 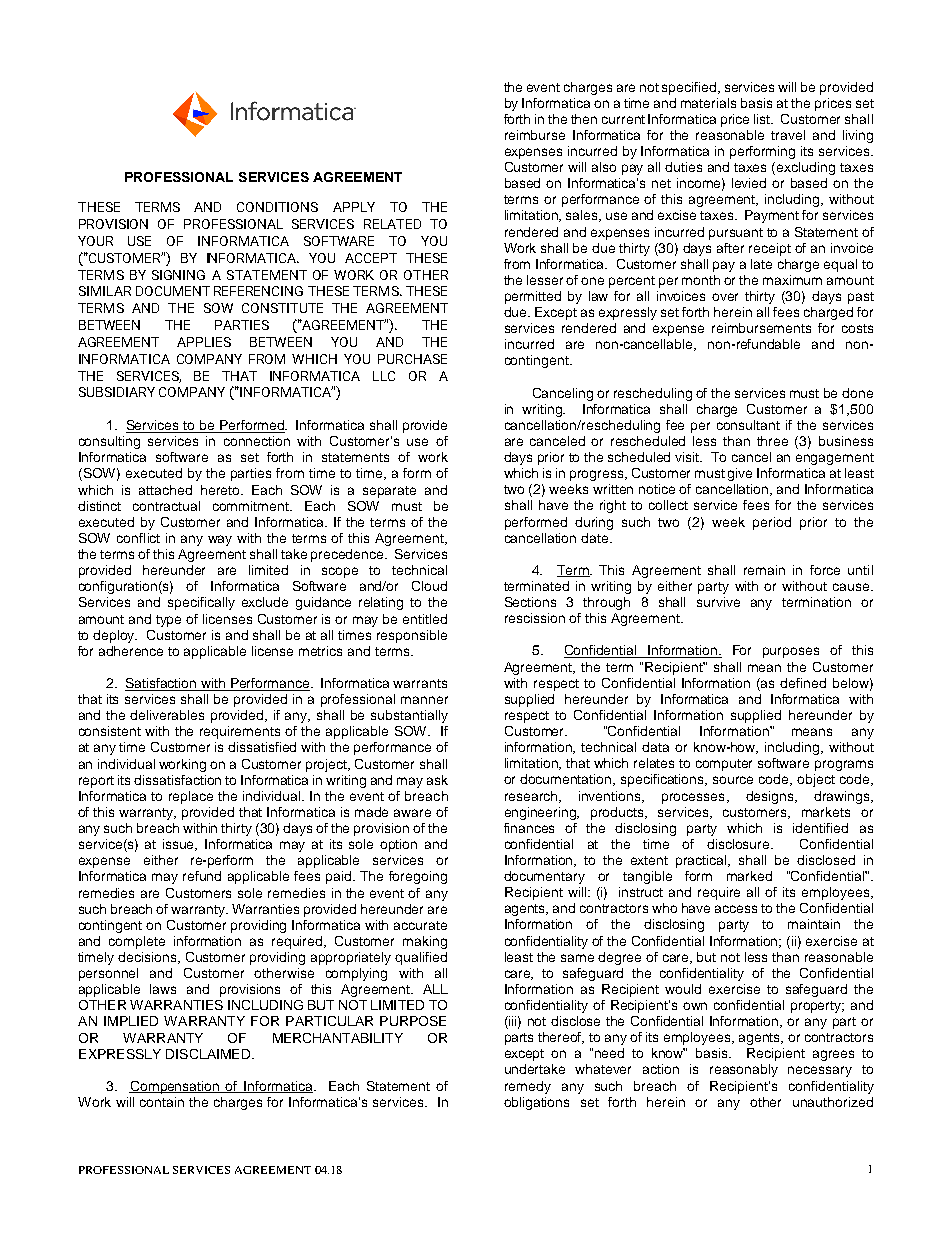 I want to click on ask, so click(x=437, y=780).
